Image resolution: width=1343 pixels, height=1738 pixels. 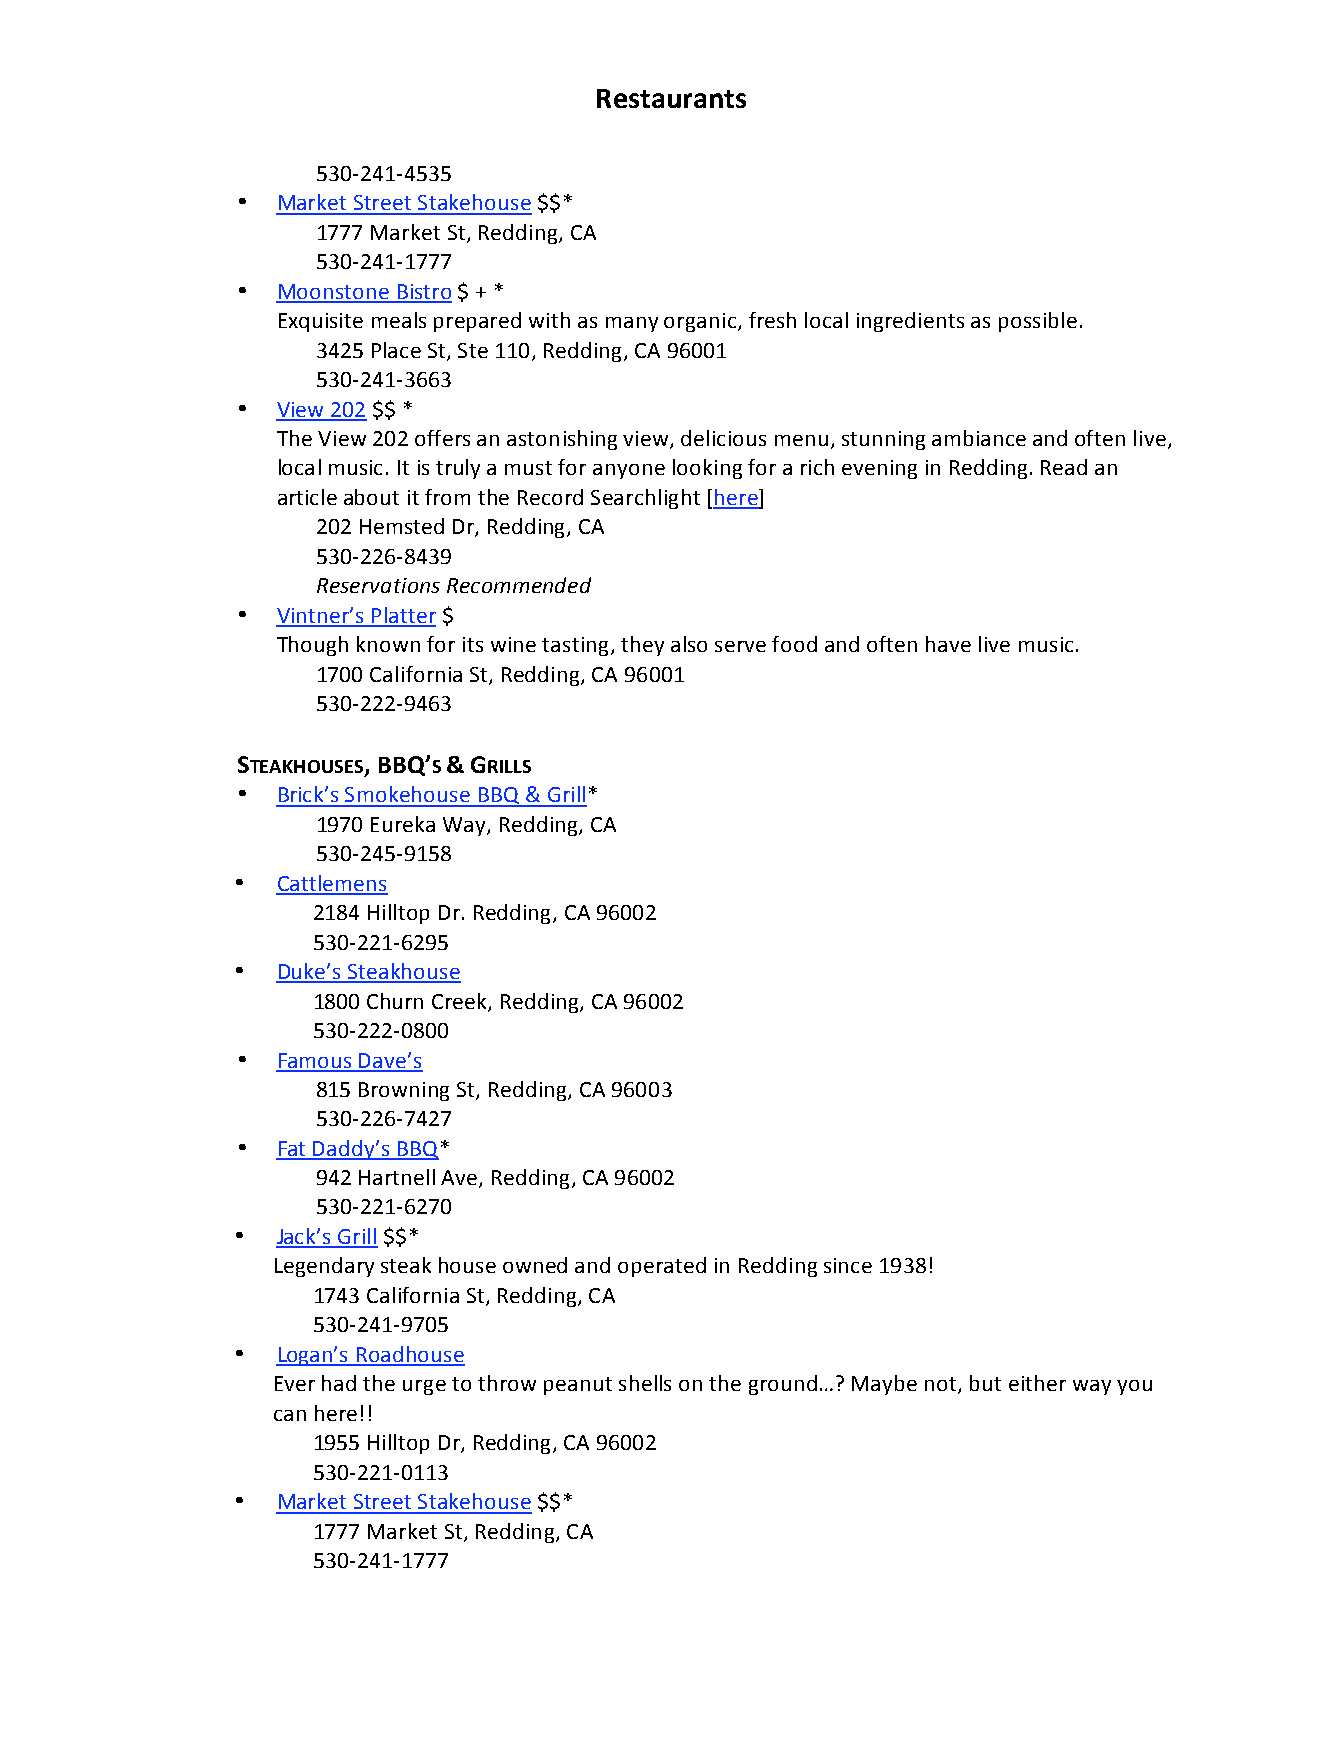 I want to click on possible, so click(x=1038, y=322).
